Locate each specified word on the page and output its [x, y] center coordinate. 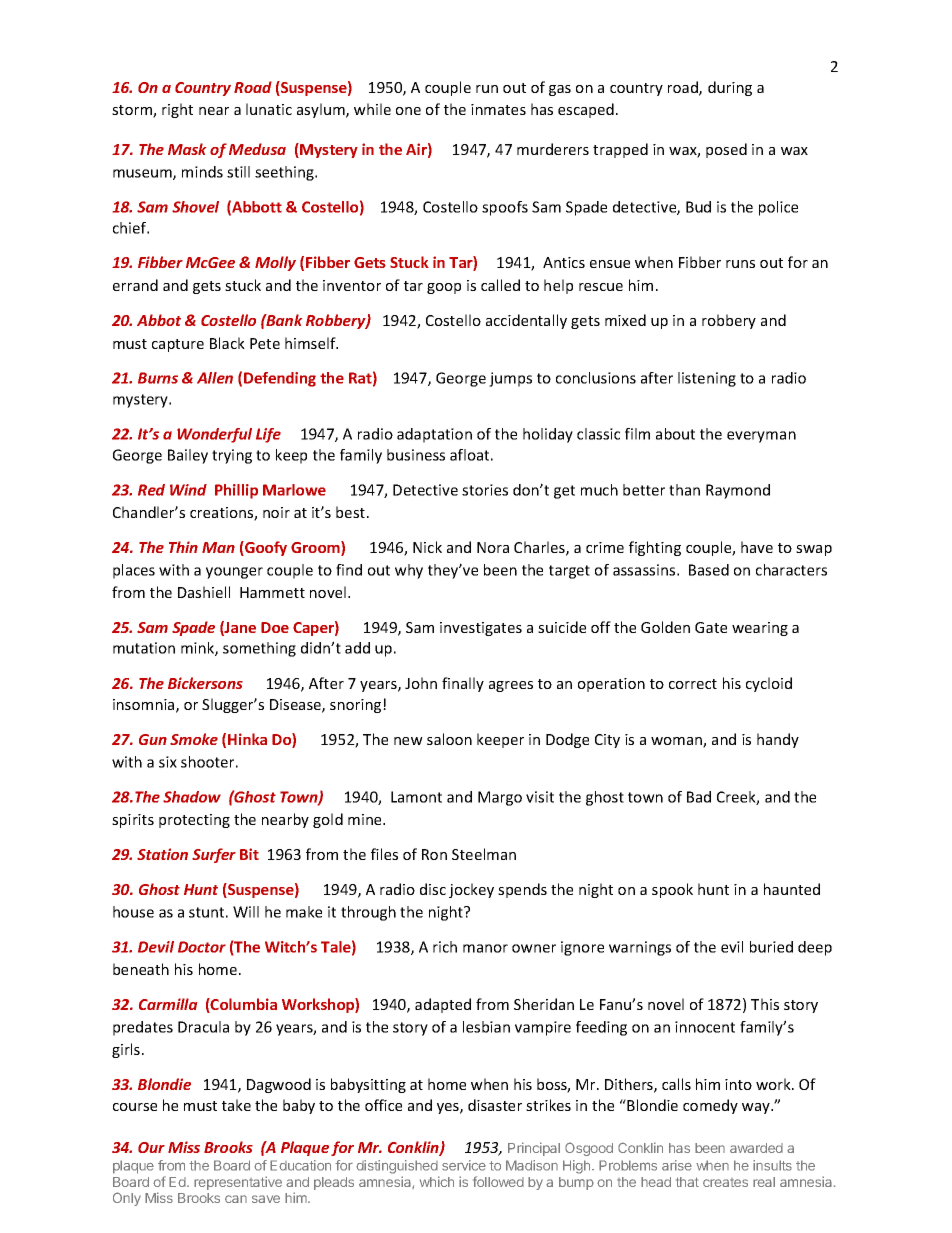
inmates [498, 109]
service [464, 1165]
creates [725, 1182]
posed [726, 150]
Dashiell [204, 592]
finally [463, 684]
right [177, 110]
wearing [760, 629]
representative [238, 1183]
